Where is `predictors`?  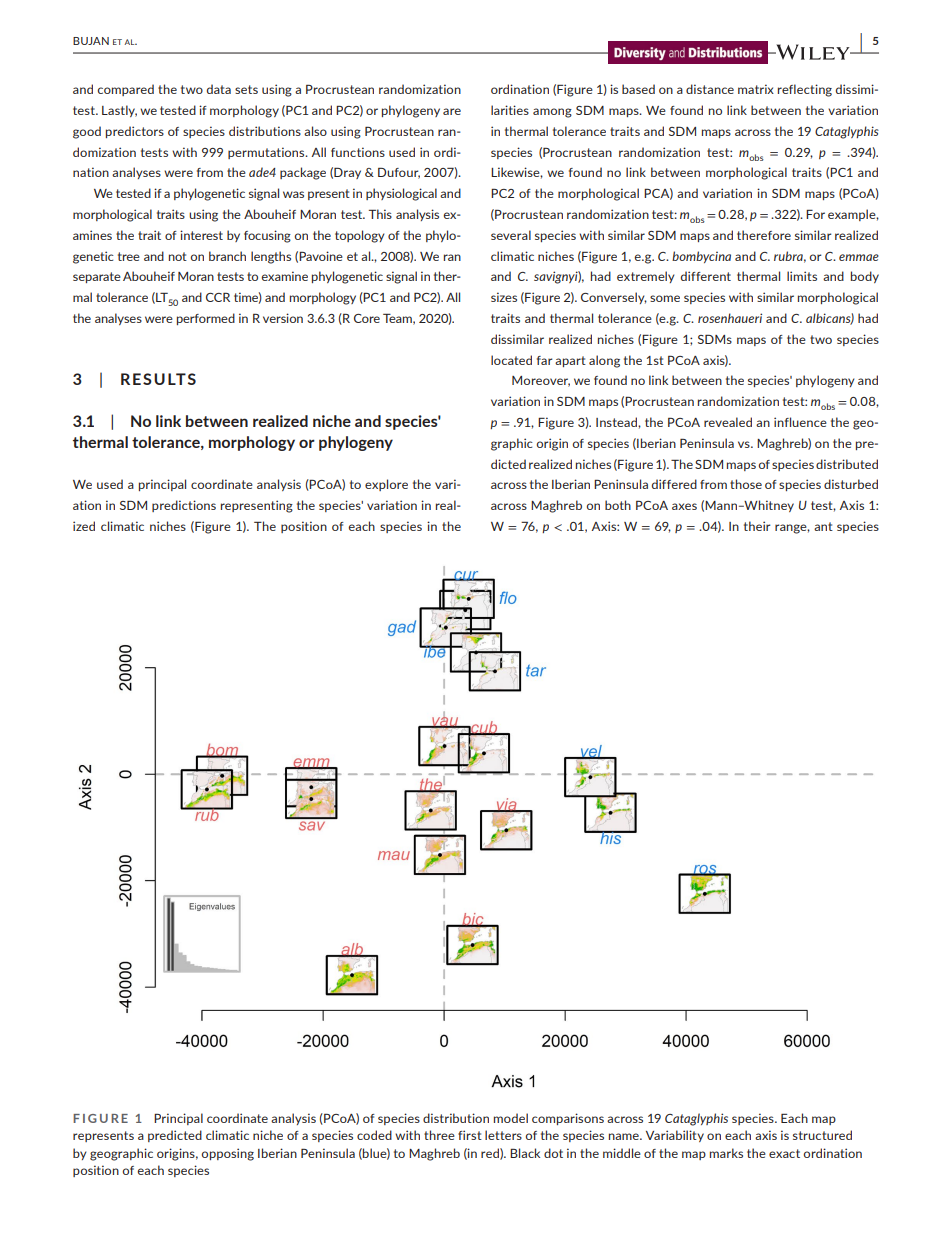
predictors is located at coordinates (135, 132).
